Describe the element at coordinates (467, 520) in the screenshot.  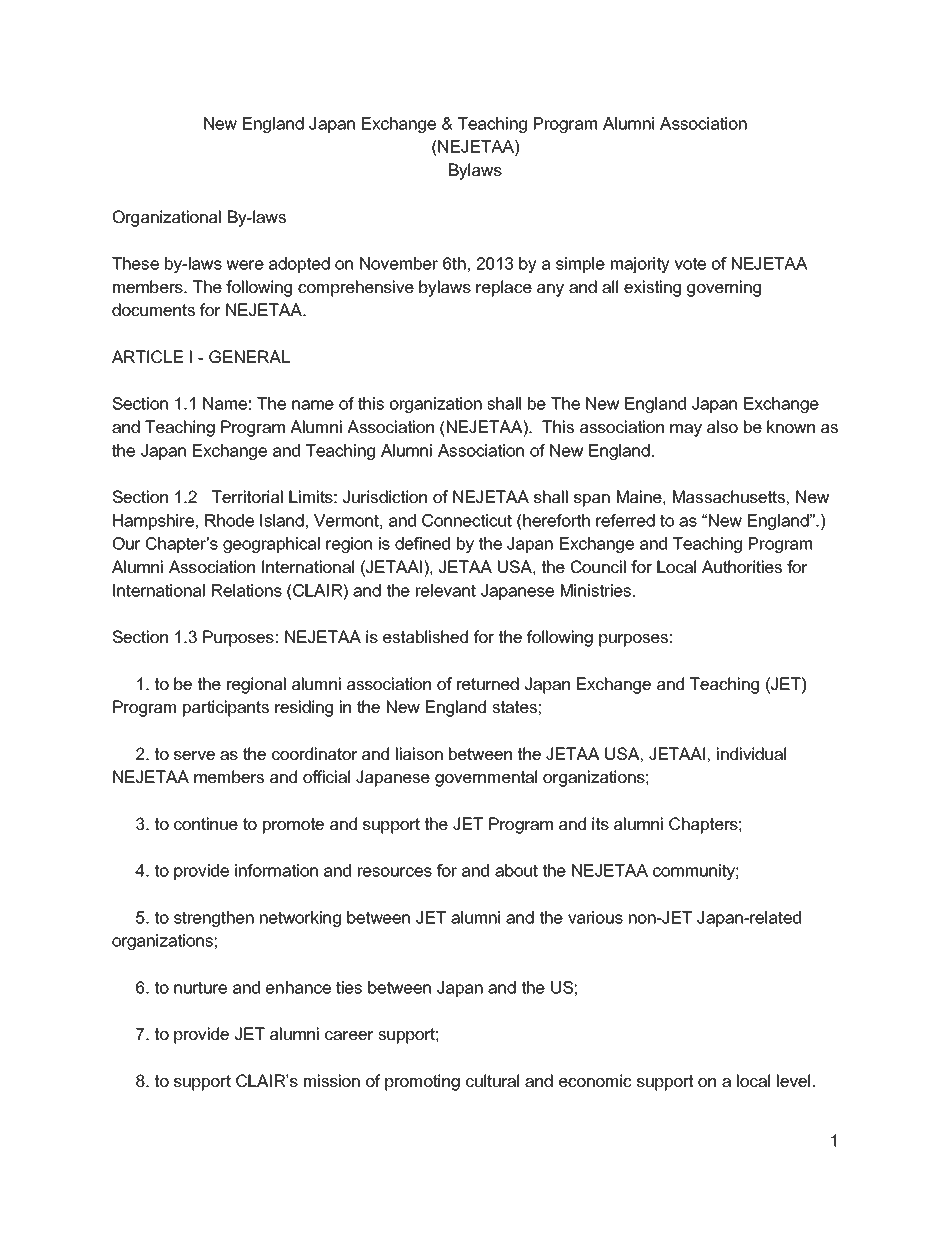
I see `Connecticut` at that location.
